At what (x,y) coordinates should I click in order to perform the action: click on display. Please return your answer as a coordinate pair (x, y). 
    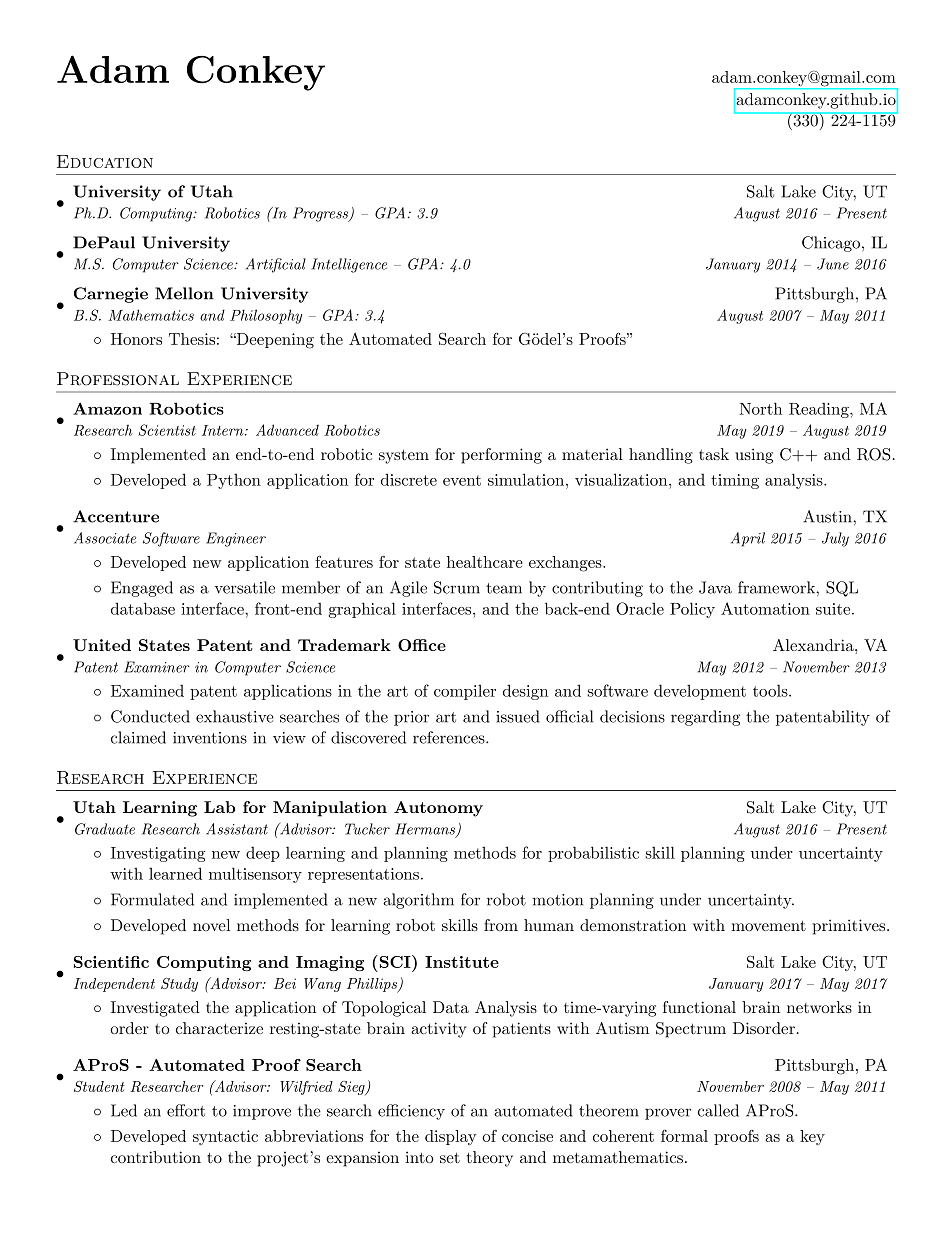
    Looking at the image, I should click on (451, 1137).
